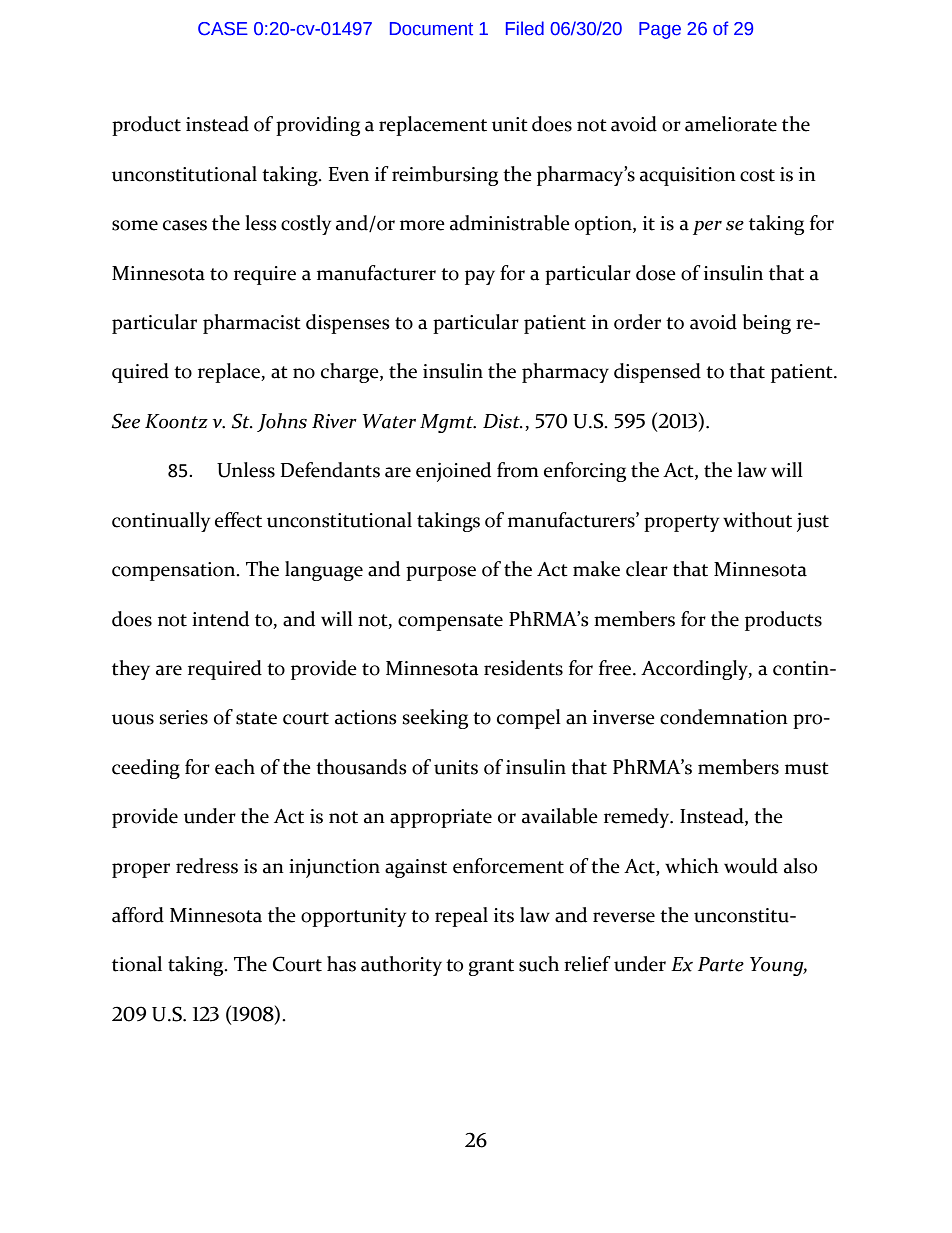 Image resolution: width=952 pixels, height=1233 pixels. What do you see at coordinates (461, 917) in the screenshot?
I see `repeal` at bounding box center [461, 917].
